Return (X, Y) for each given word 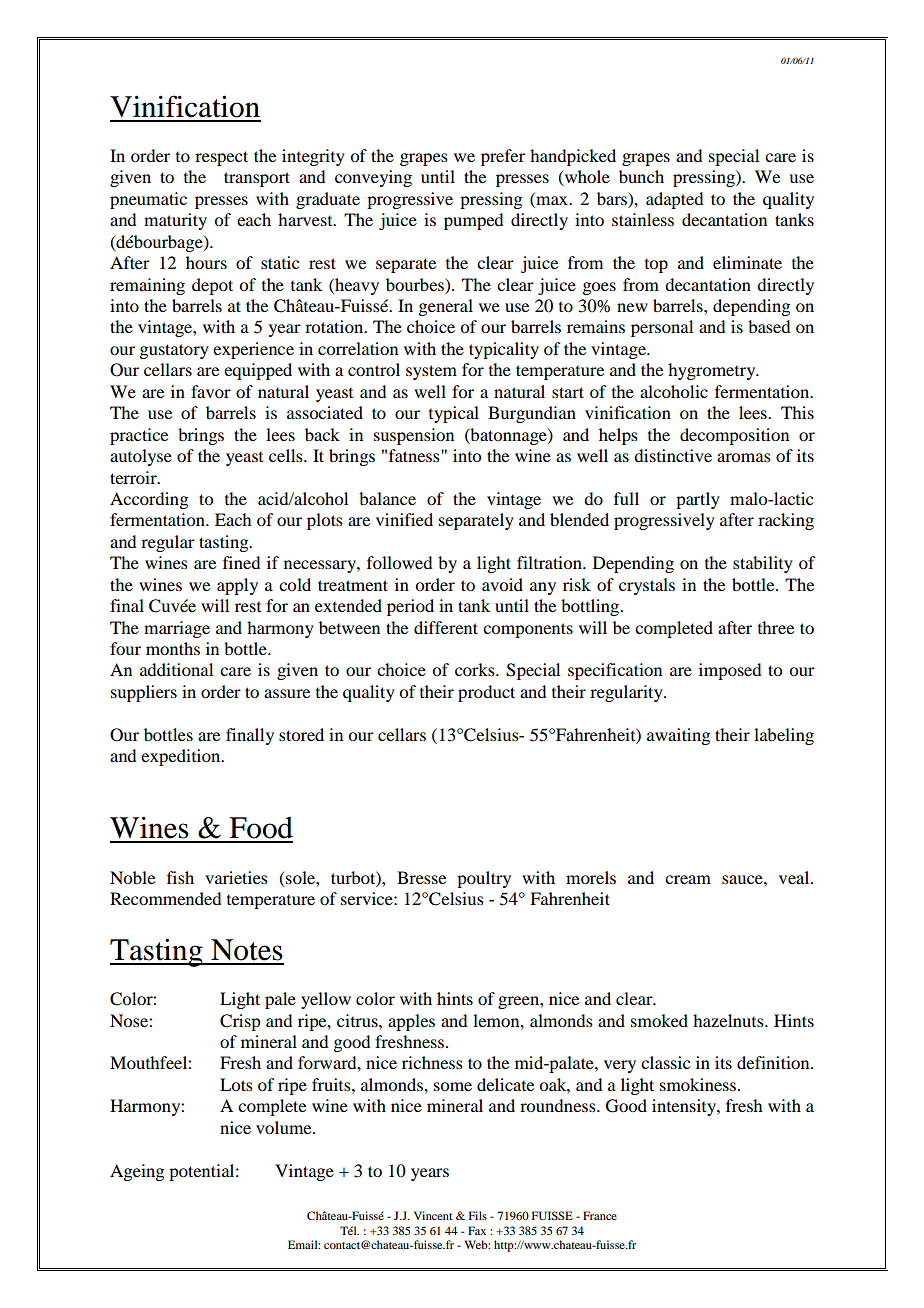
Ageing (137, 1172)
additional (176, 669)
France (600, 1215)
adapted (674, 200)
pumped (473, 221)
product (486, 693)
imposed (730, 671)
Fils (478, 1215)
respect (221, 158)
